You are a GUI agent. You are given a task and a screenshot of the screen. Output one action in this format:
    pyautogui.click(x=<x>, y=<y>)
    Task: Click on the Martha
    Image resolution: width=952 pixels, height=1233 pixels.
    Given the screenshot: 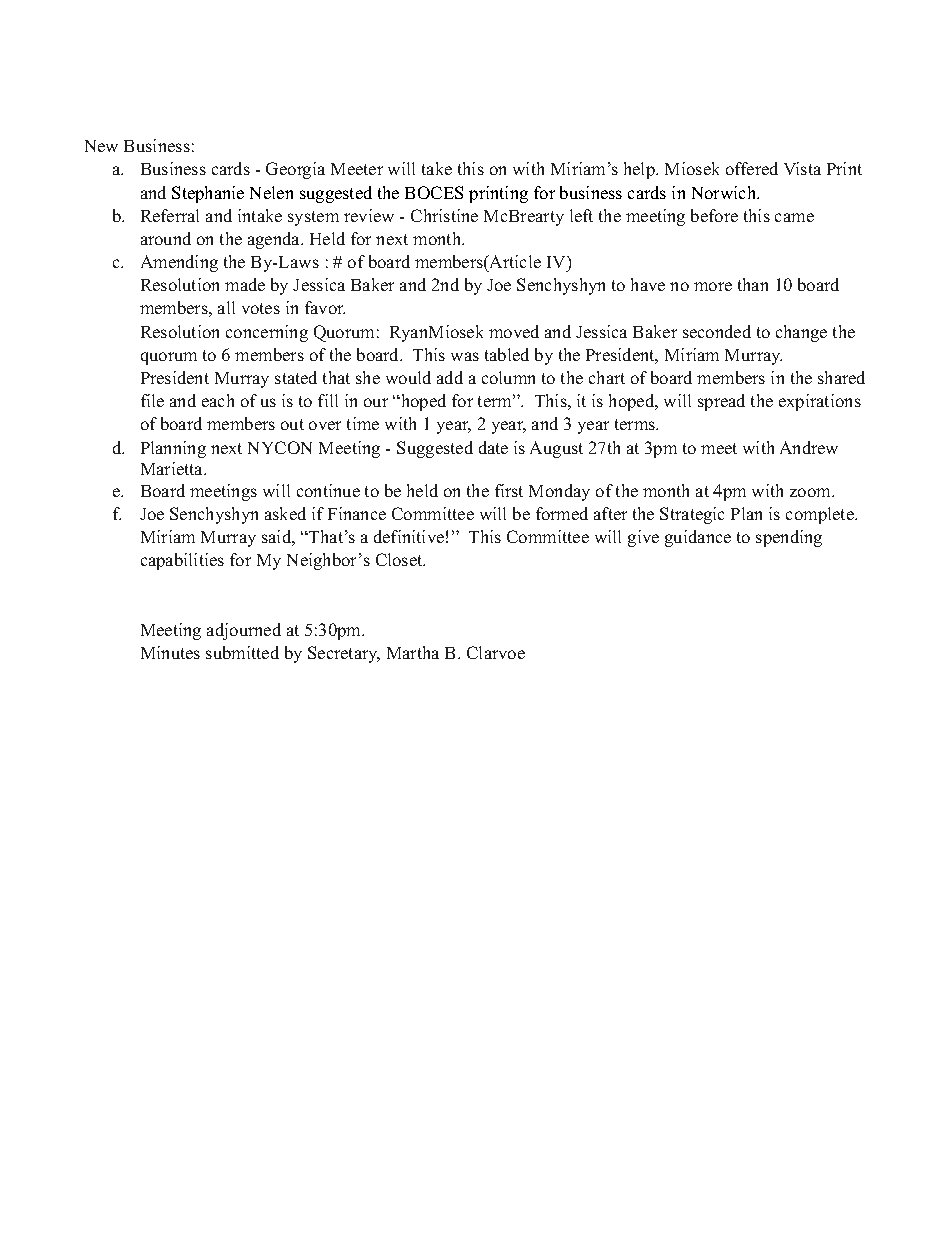 What is the action you would take?
    pyautogui.click(x=413, y=652)
